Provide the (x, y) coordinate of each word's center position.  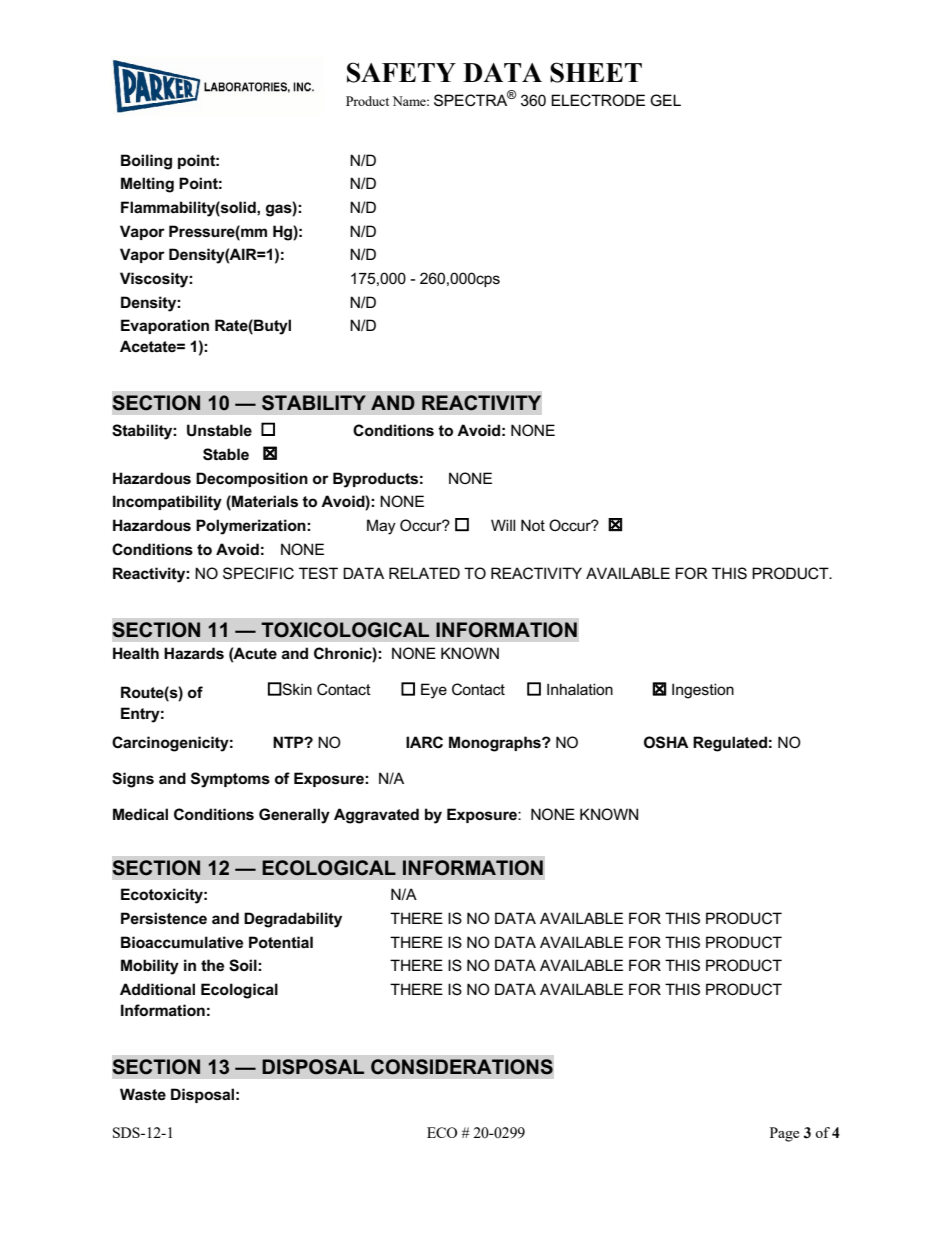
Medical (140, 814)
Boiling (146, 162)
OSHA (666, 742)
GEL (665, 100)
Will (503, 525)
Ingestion (703, 691)
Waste (143, 1094)
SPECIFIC (258, 573)
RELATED (424, 573)
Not (533, 525)
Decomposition (252, 479)
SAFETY (401, 72)
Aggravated (376, 816)
